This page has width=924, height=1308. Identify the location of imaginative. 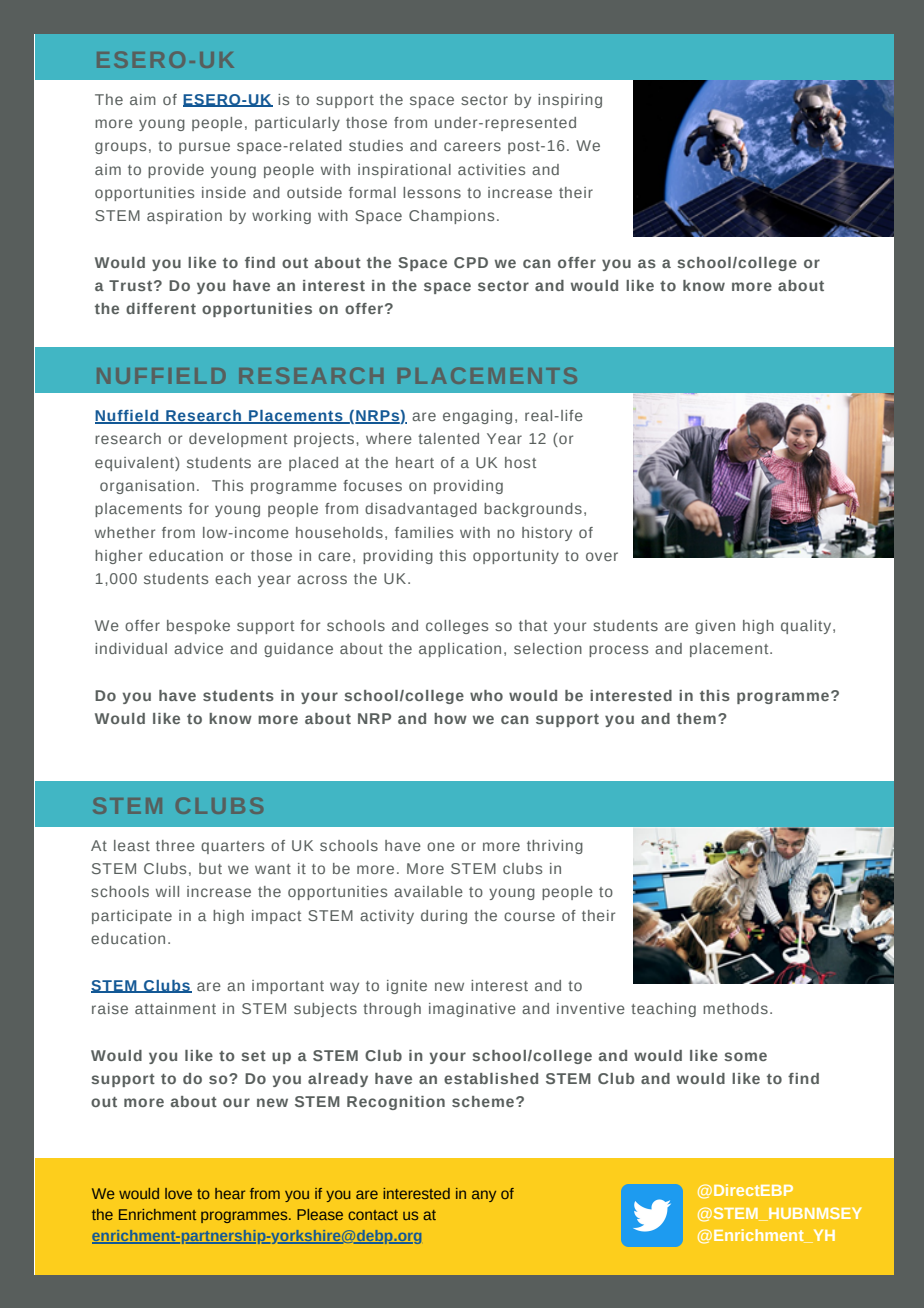
(472, 1010).
